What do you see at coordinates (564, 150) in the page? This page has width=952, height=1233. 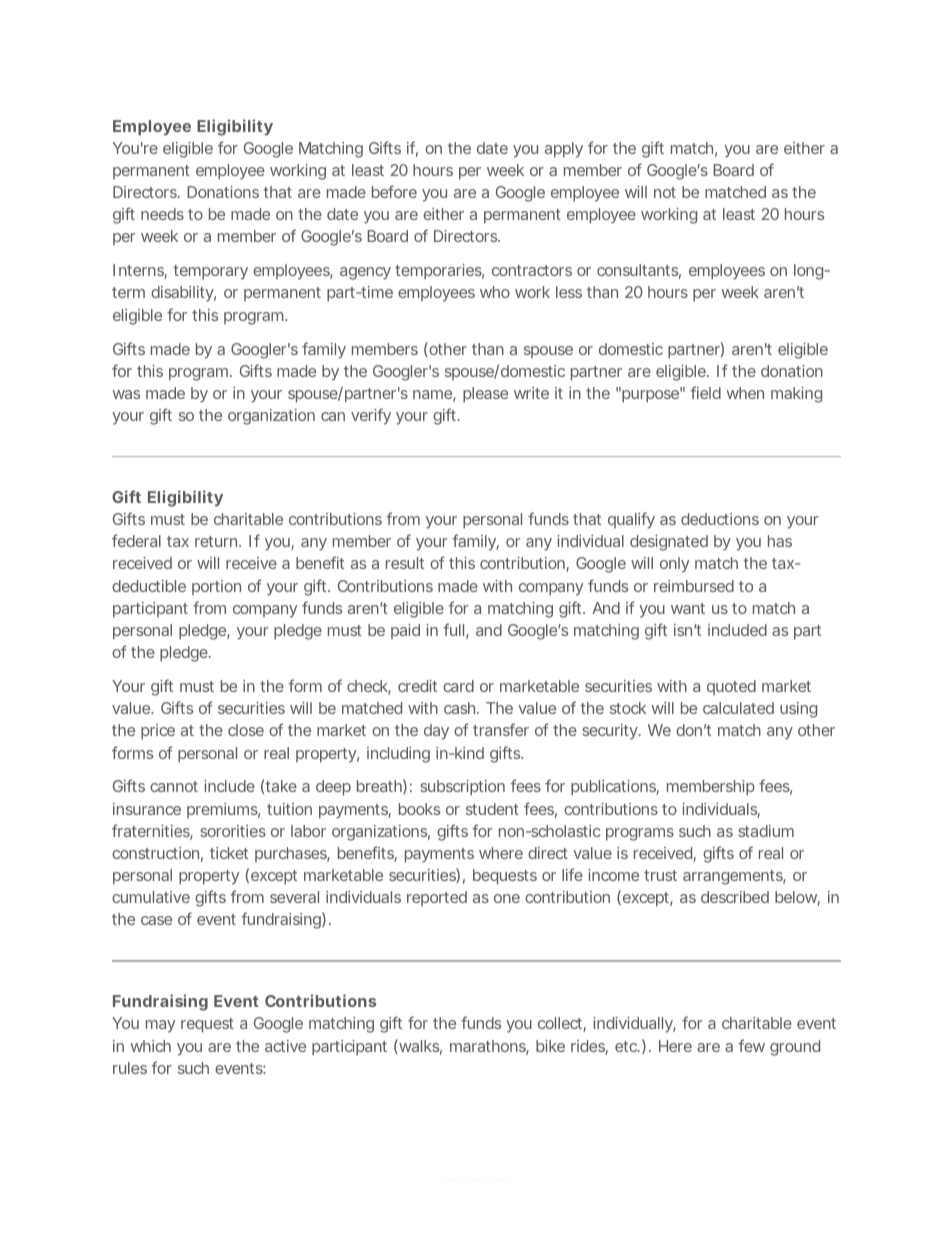 I see `apply` at bounding box center [564, 150].
